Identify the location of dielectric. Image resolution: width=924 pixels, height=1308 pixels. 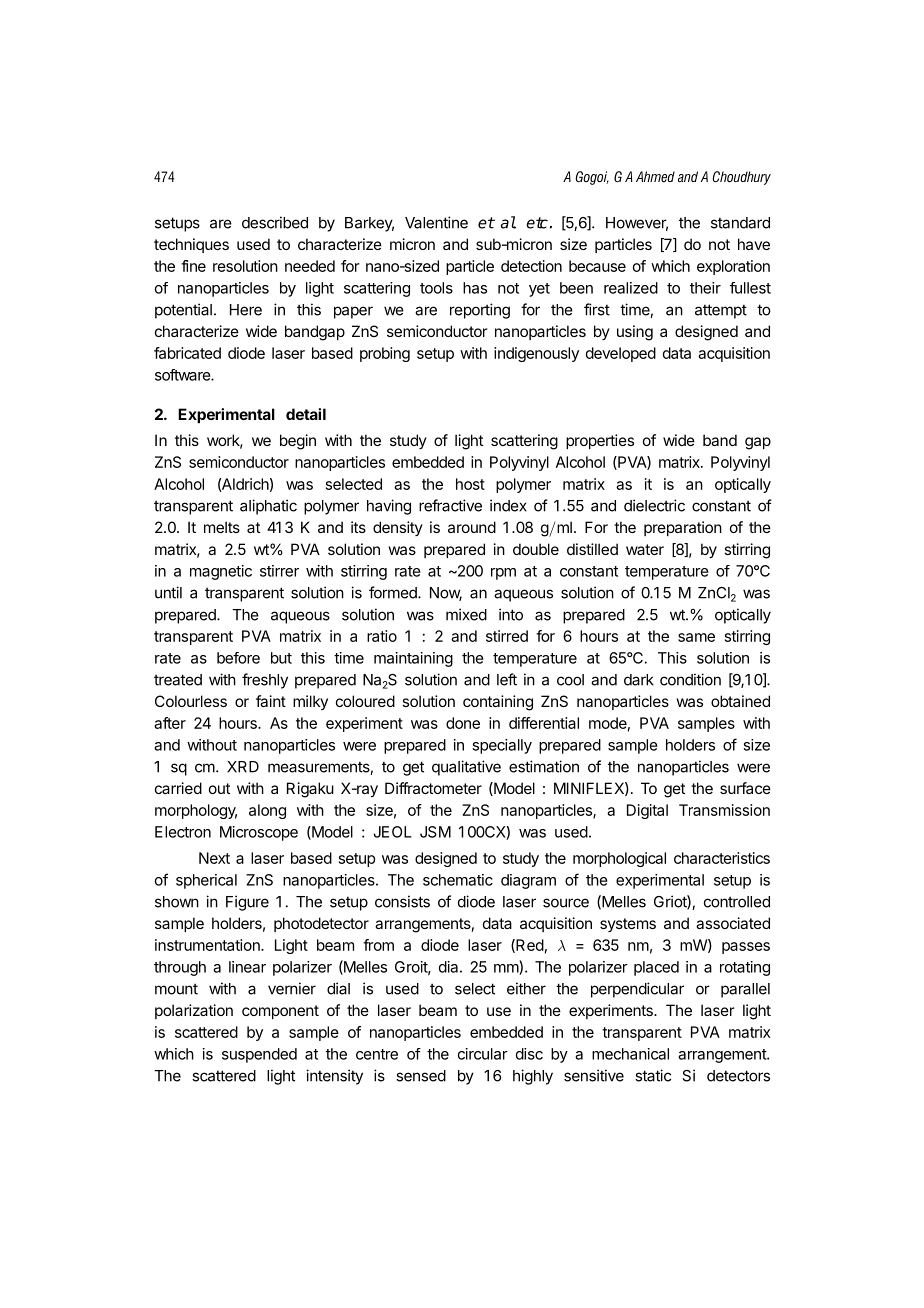
(654, 505).
